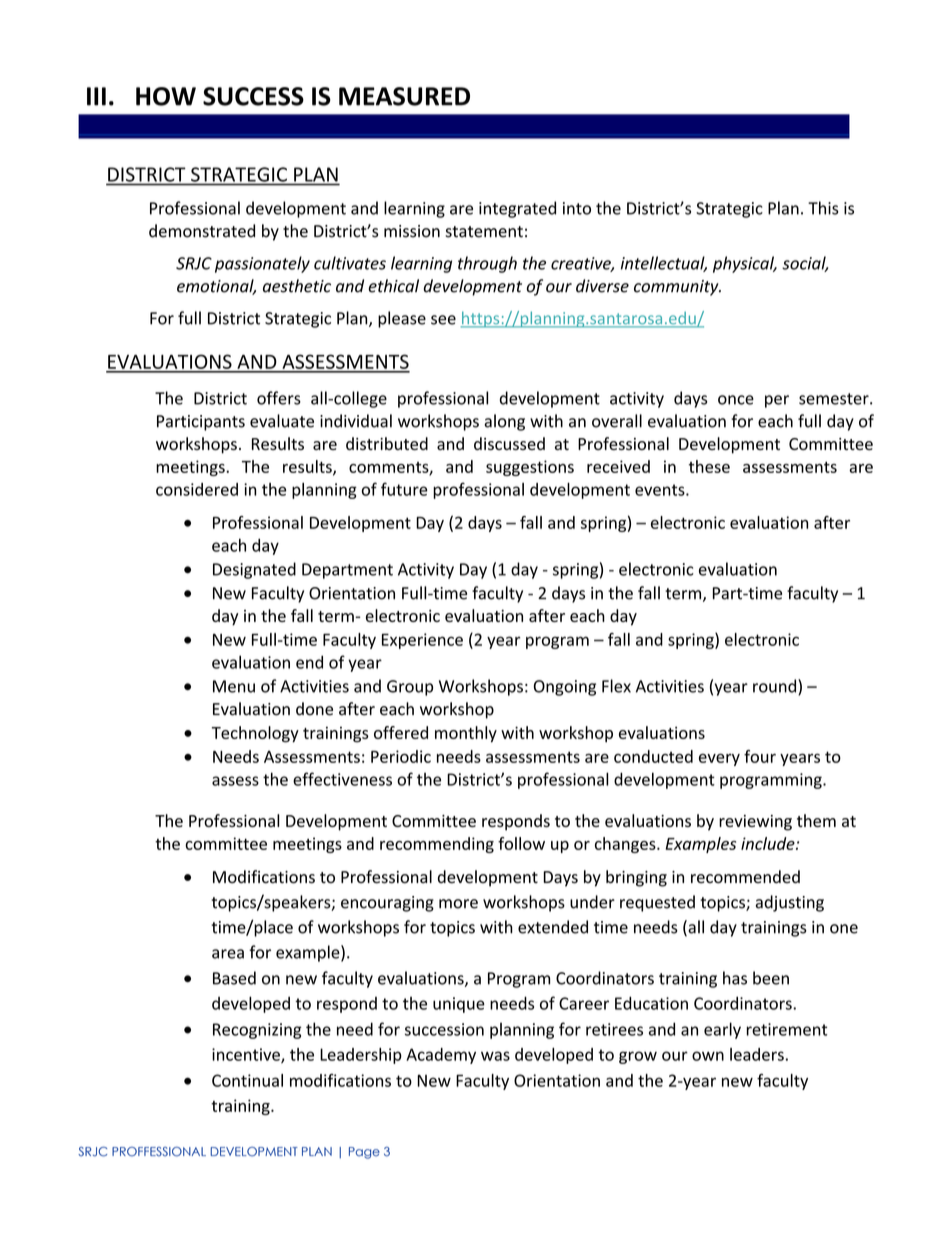 The height and width of the screenshot is (1233, 952). What do you see at coordinates (708, 1056) in the screenshot?
I see `own` at bounding box center [708, 1056].
